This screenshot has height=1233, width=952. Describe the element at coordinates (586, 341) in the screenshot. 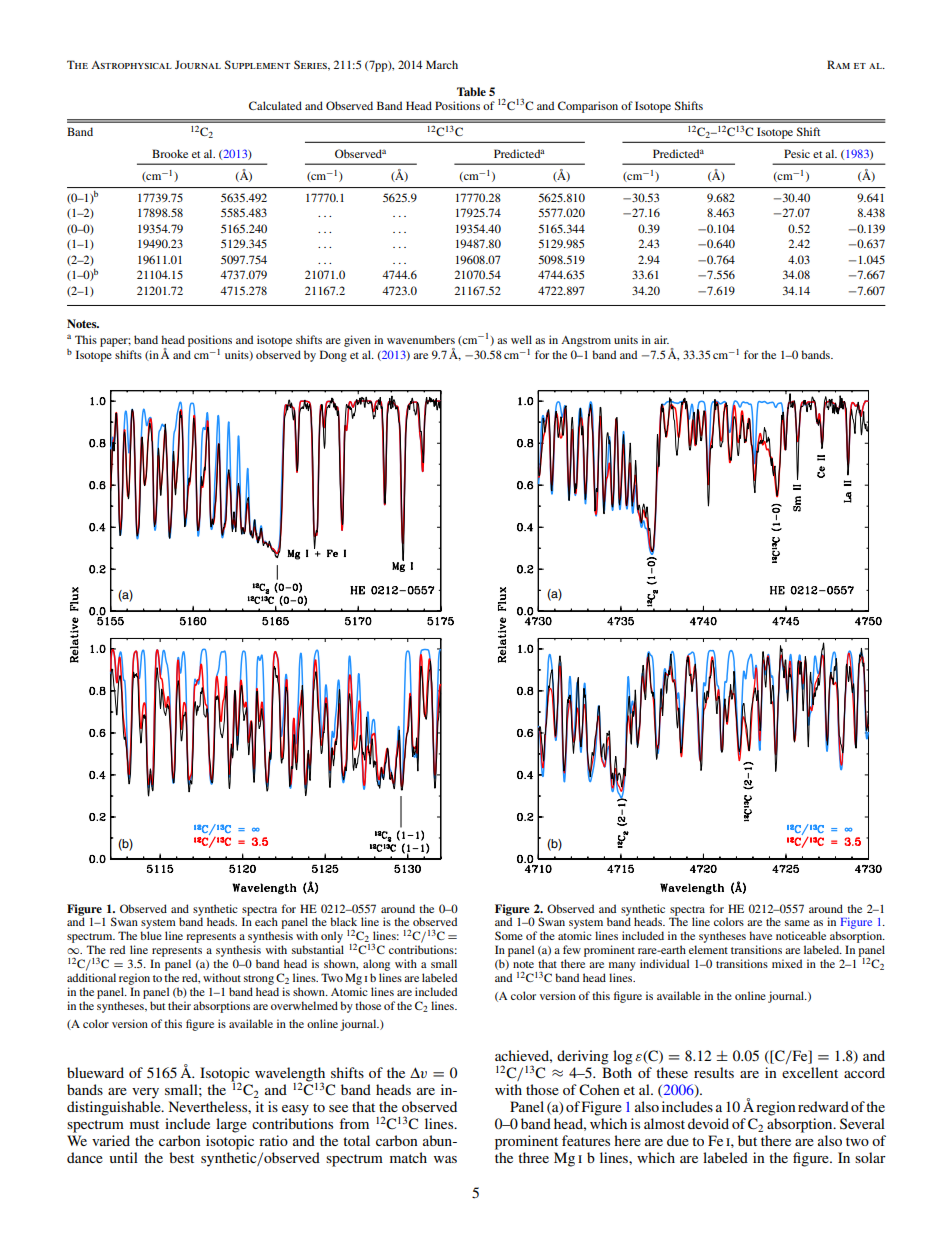

I see `Angstrom` at that location.
